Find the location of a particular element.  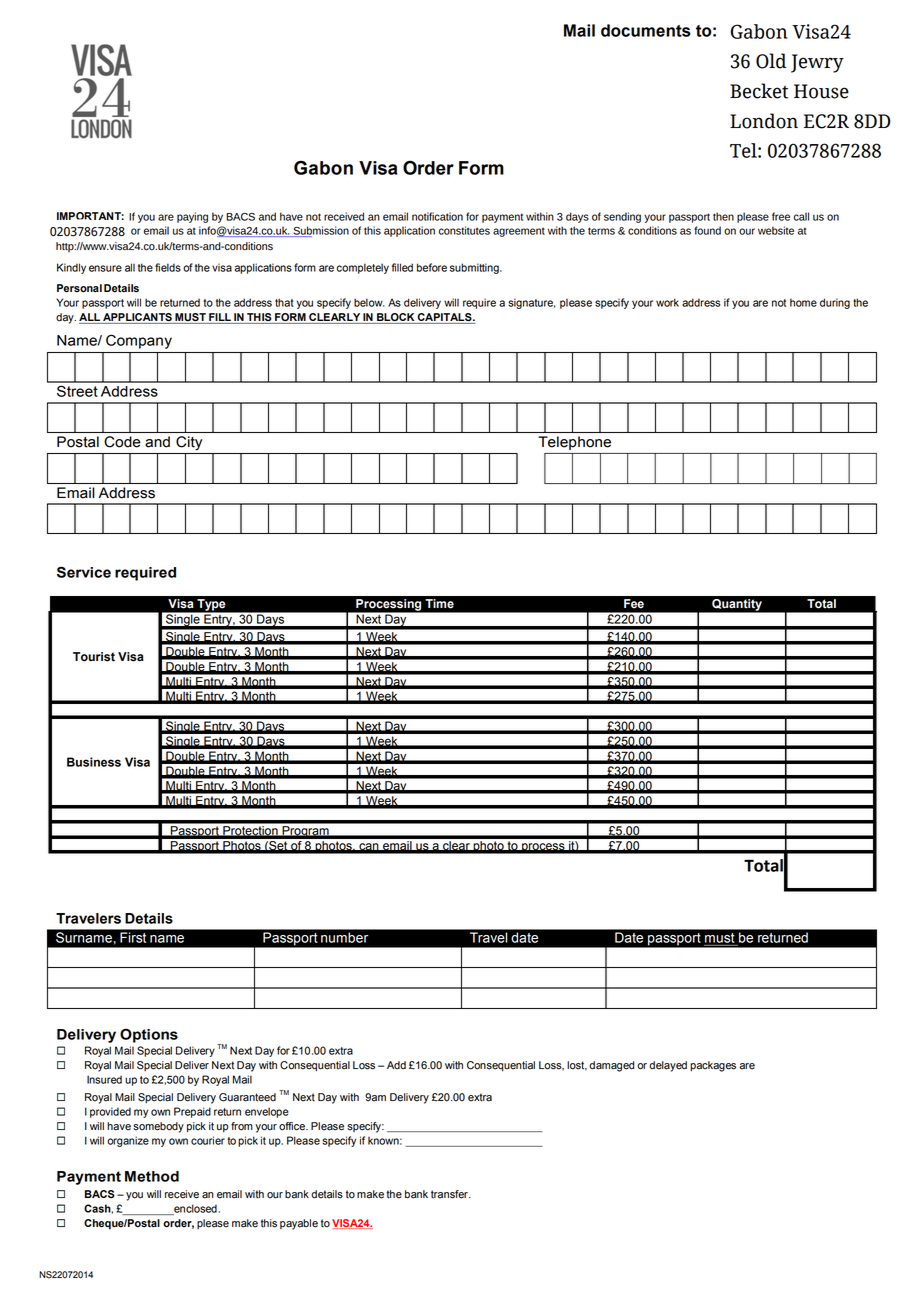

Code is located at coordinates (122, 442).
